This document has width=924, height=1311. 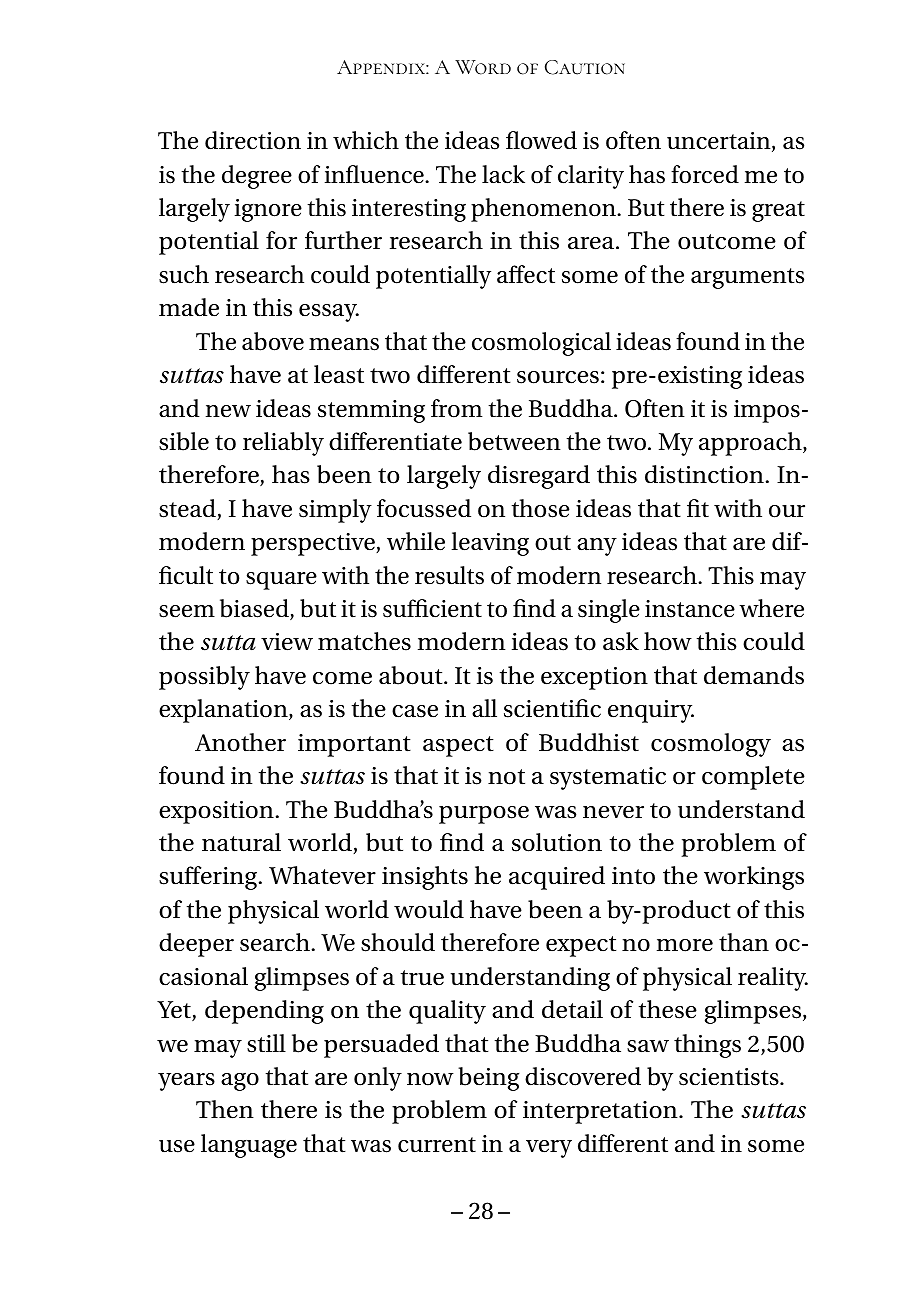 What do you see at coordinates (705, 174) in the document?
I see `forced` at bounding box center [705, 174].
